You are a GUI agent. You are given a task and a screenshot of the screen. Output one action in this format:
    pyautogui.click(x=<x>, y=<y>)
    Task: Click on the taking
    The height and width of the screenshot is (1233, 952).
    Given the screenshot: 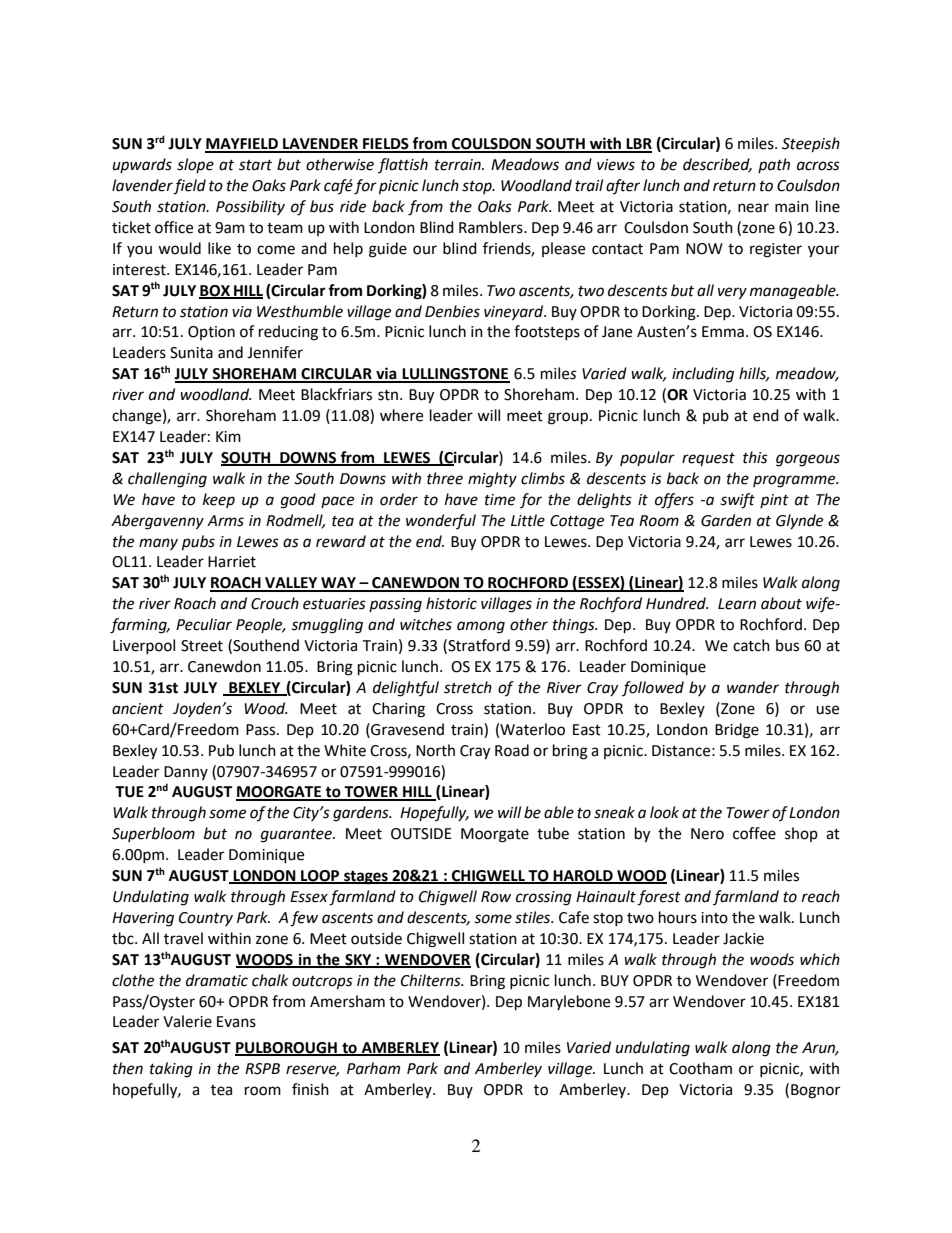 What is the action you would take?
    pyautogui.click(x=171, y=1070)
